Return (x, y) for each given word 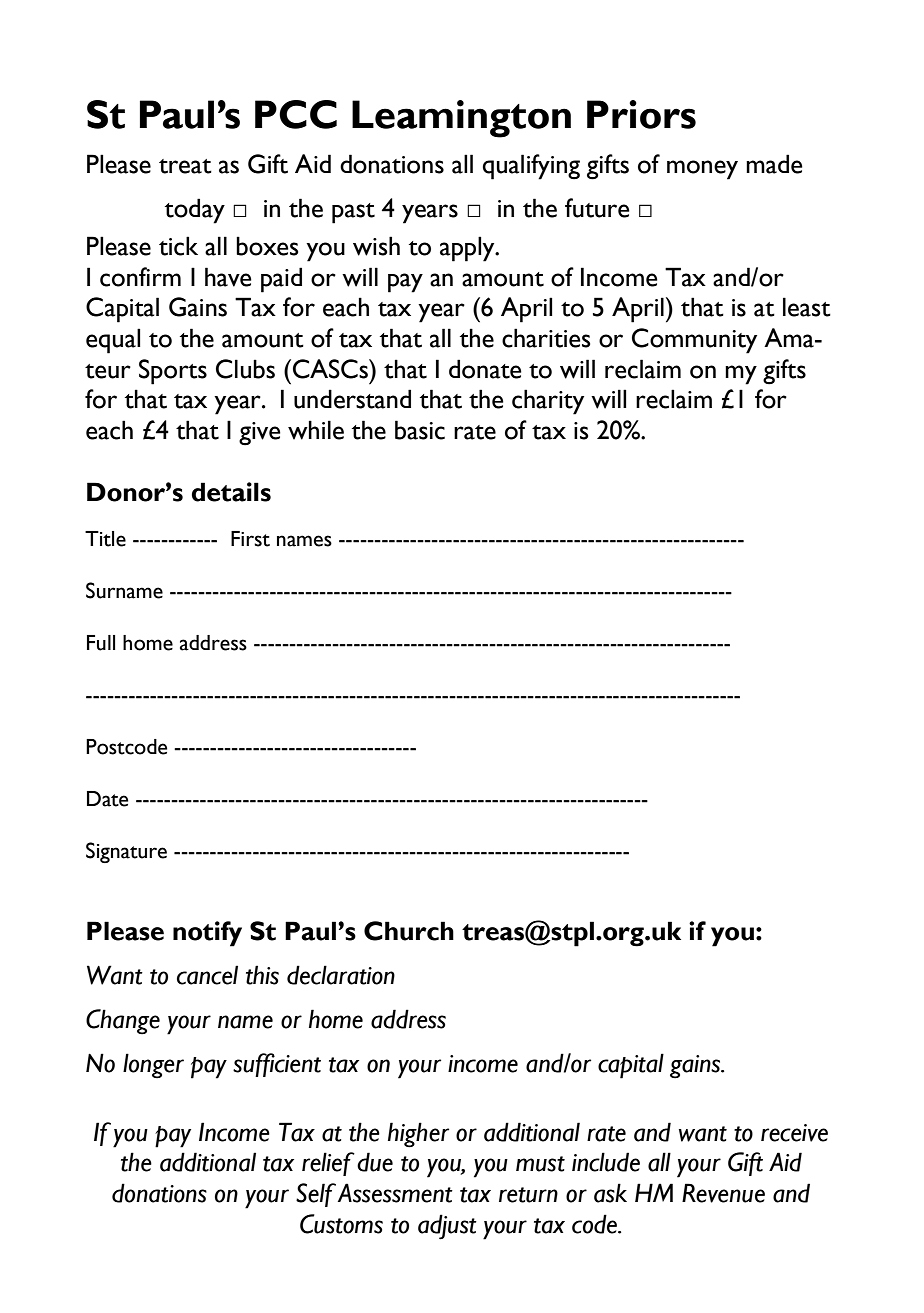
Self (316, 1195)
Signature (126, 852)
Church (409, 931)
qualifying (531, 167)
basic (420, 430)
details (231, 492)
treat (185, 166)
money (702, 170)
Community (694, 341)
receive (794, 1133)
